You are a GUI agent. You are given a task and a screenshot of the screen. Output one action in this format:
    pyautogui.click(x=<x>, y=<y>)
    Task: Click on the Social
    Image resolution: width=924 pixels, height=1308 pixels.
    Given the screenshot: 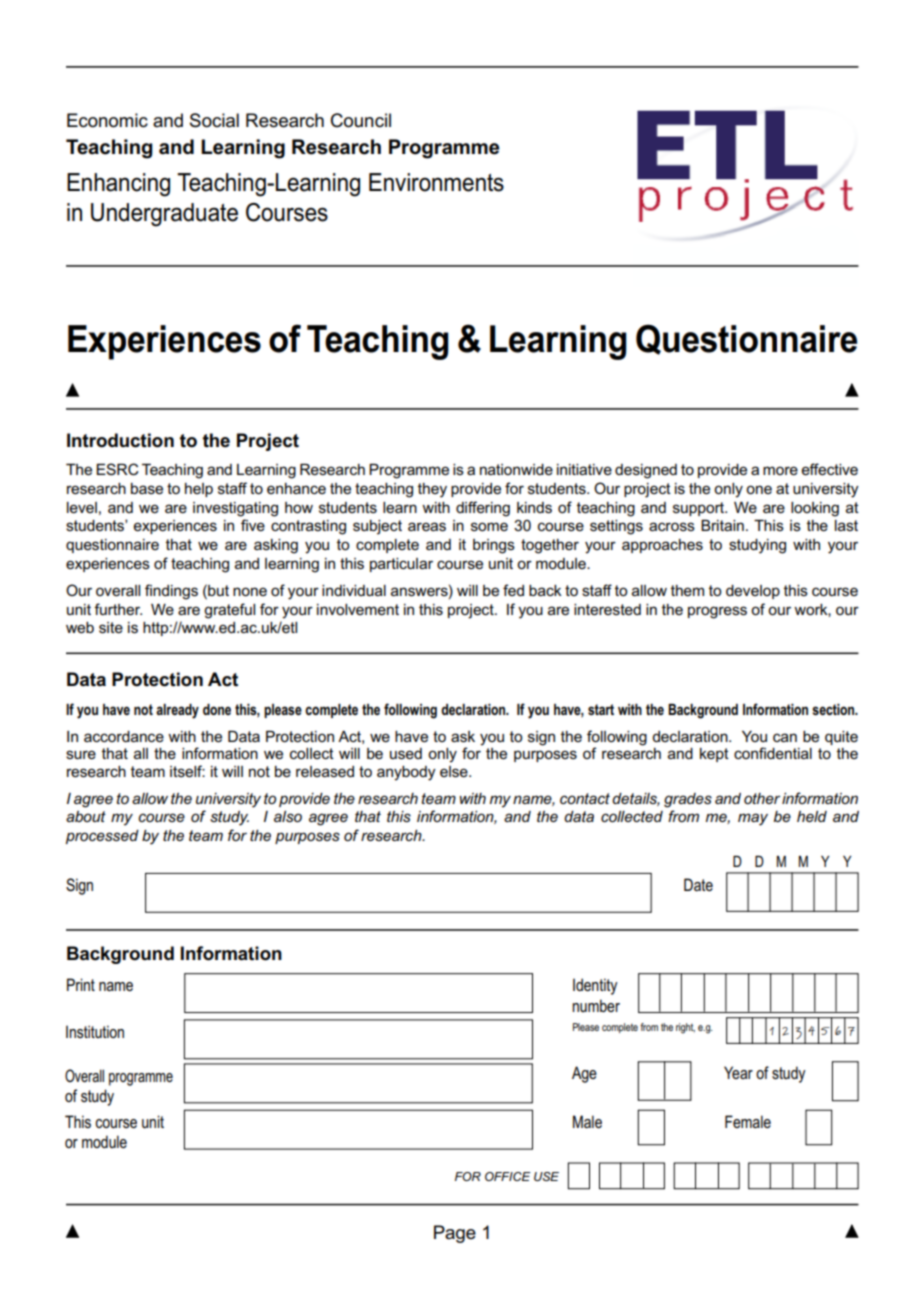 What is the action you would take?
    pyautogui.click(x=214, y=120)
